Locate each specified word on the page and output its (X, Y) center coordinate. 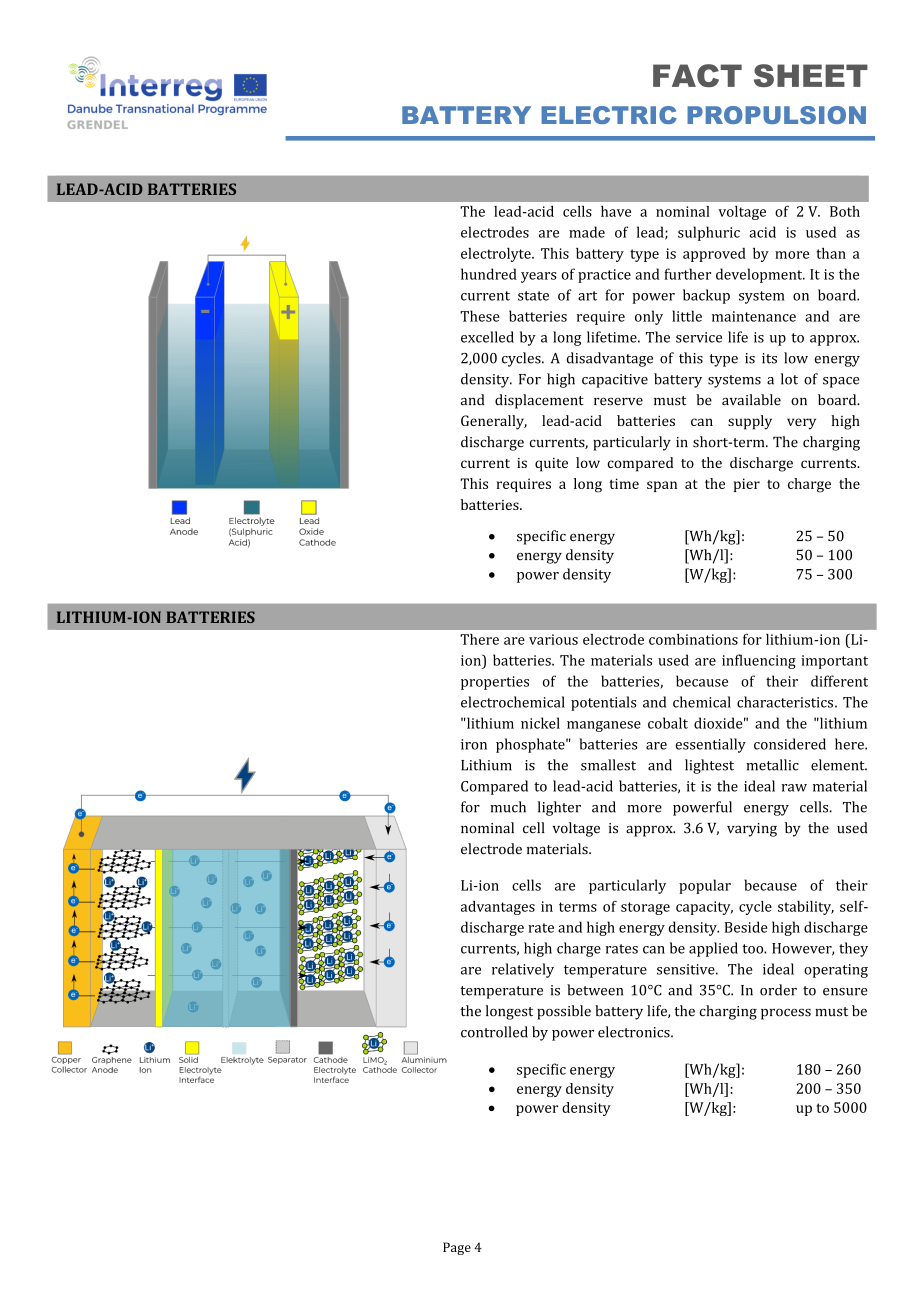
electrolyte (497, 255)
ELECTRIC (609, 115)
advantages (498, 908)
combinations (693, 639)
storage (645, 908)
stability (806, 908)
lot (789, 379)
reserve (618, 401)
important (834, 662)
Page (457, 1248)
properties (495, 683)
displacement (539, 401)
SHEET (811, 75)
